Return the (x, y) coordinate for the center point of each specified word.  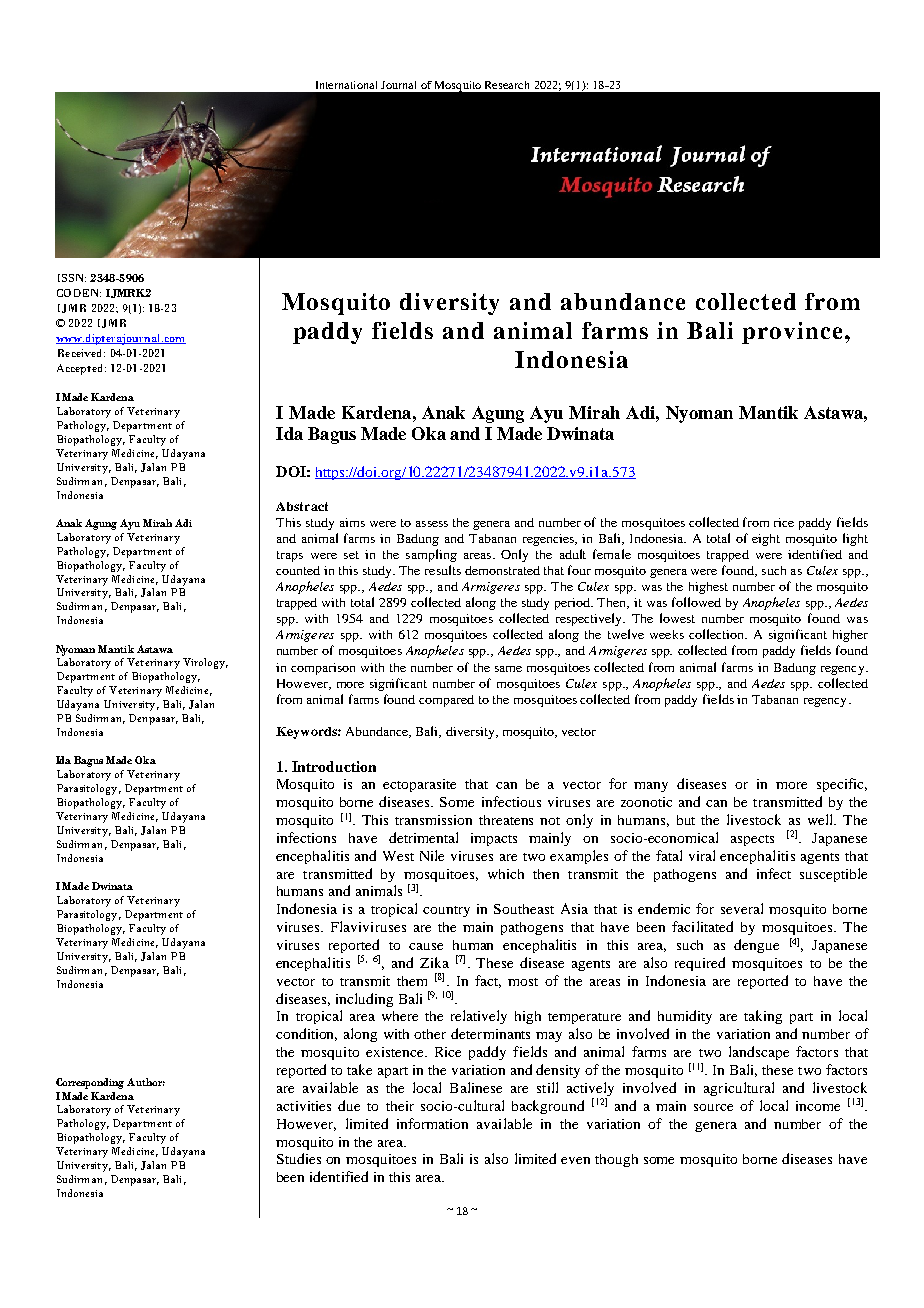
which (506, 874)
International (346, 85)
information (432, 1123)
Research (507, 85)
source (713, 1107)
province (792, 333)
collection (718, 634)
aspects (752, 840)
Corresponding (90, 1083)
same (508, 669)
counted (298, 570)
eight (766, 540)
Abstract (302, 506)
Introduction (334, 766)
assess (432, 524)
